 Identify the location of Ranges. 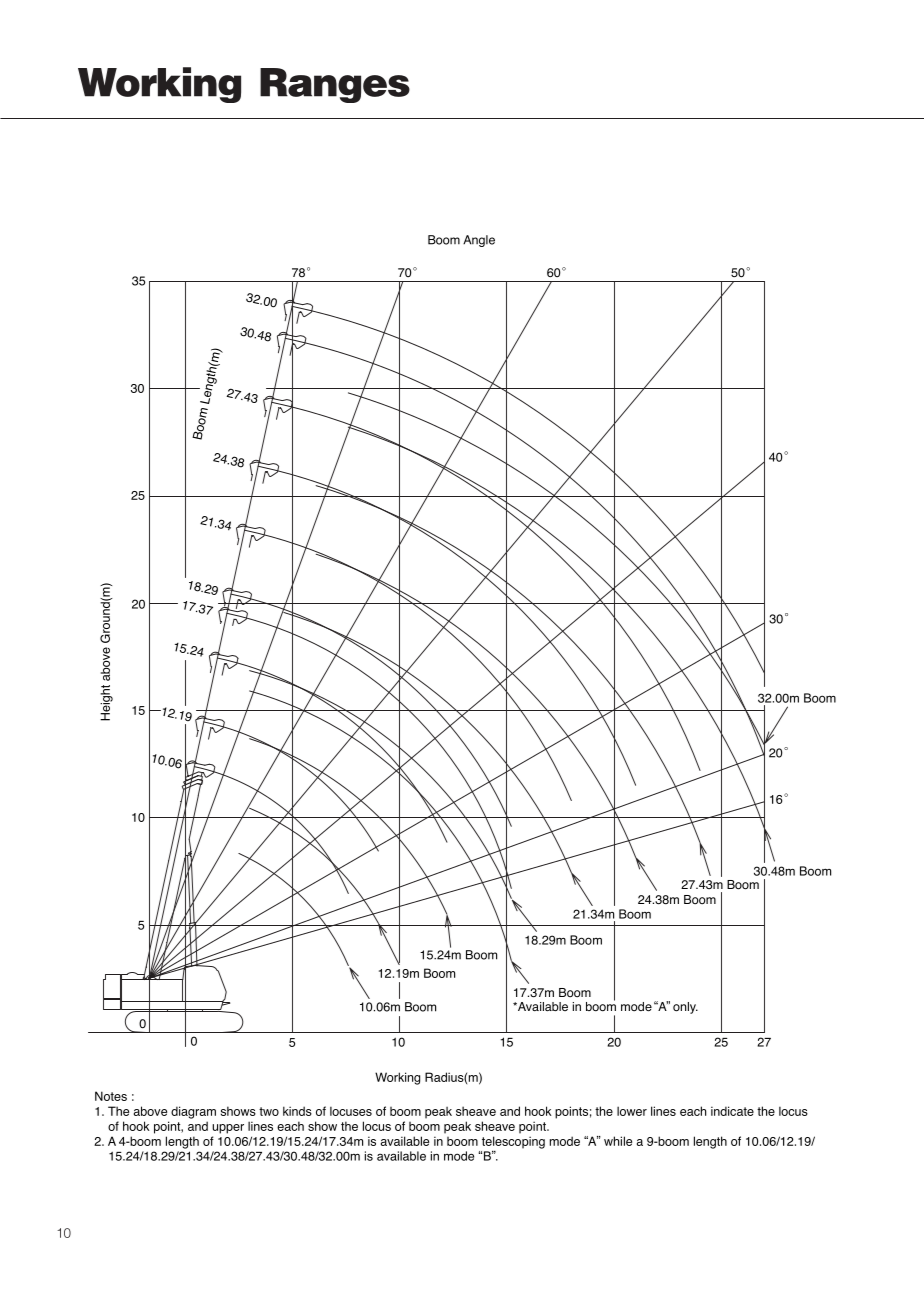
(335, 85).
